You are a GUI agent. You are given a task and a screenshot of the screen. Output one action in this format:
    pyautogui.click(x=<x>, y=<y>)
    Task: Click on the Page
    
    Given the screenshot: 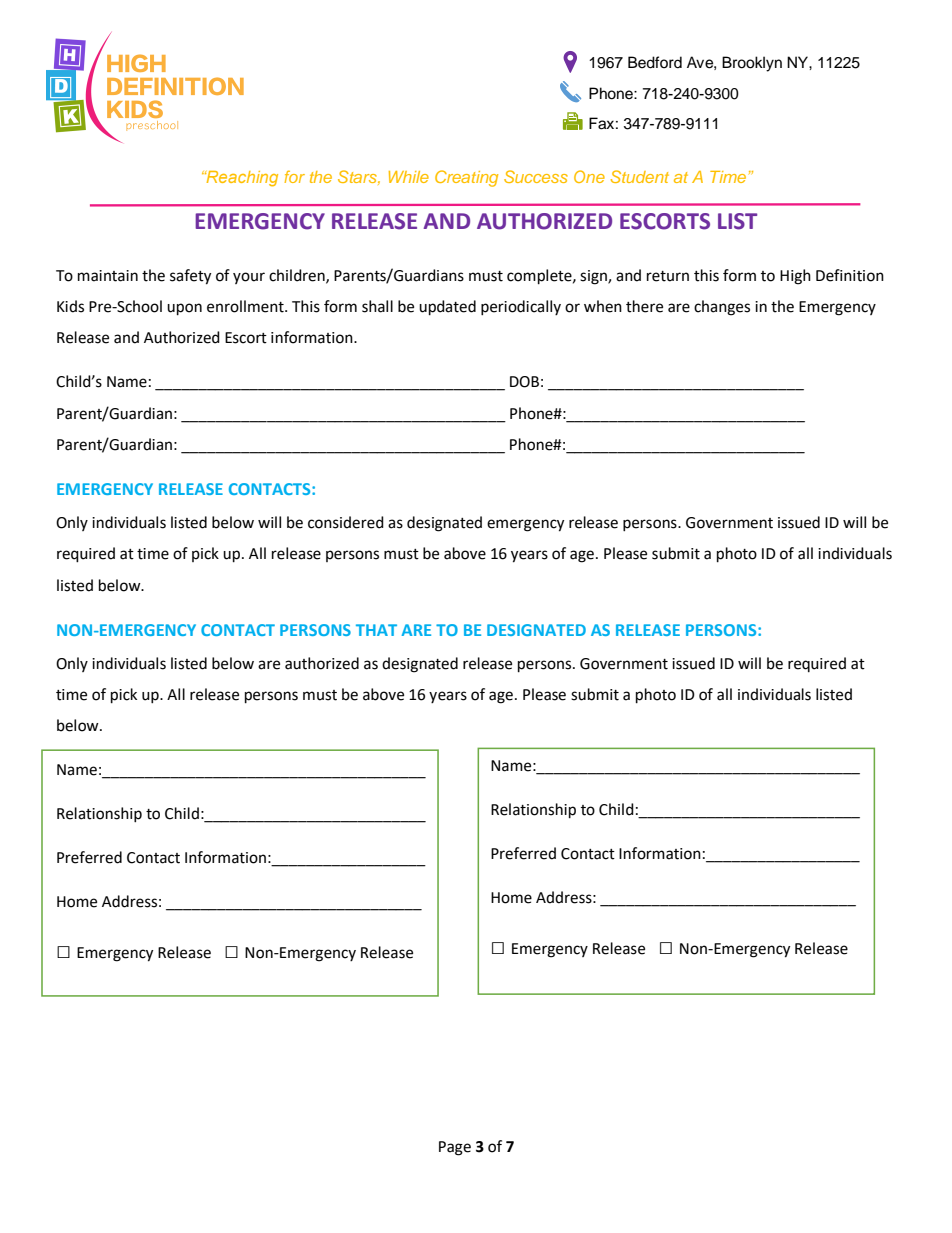 What is the action you would take?
    pyautogui.click(x=455, y=1148)
